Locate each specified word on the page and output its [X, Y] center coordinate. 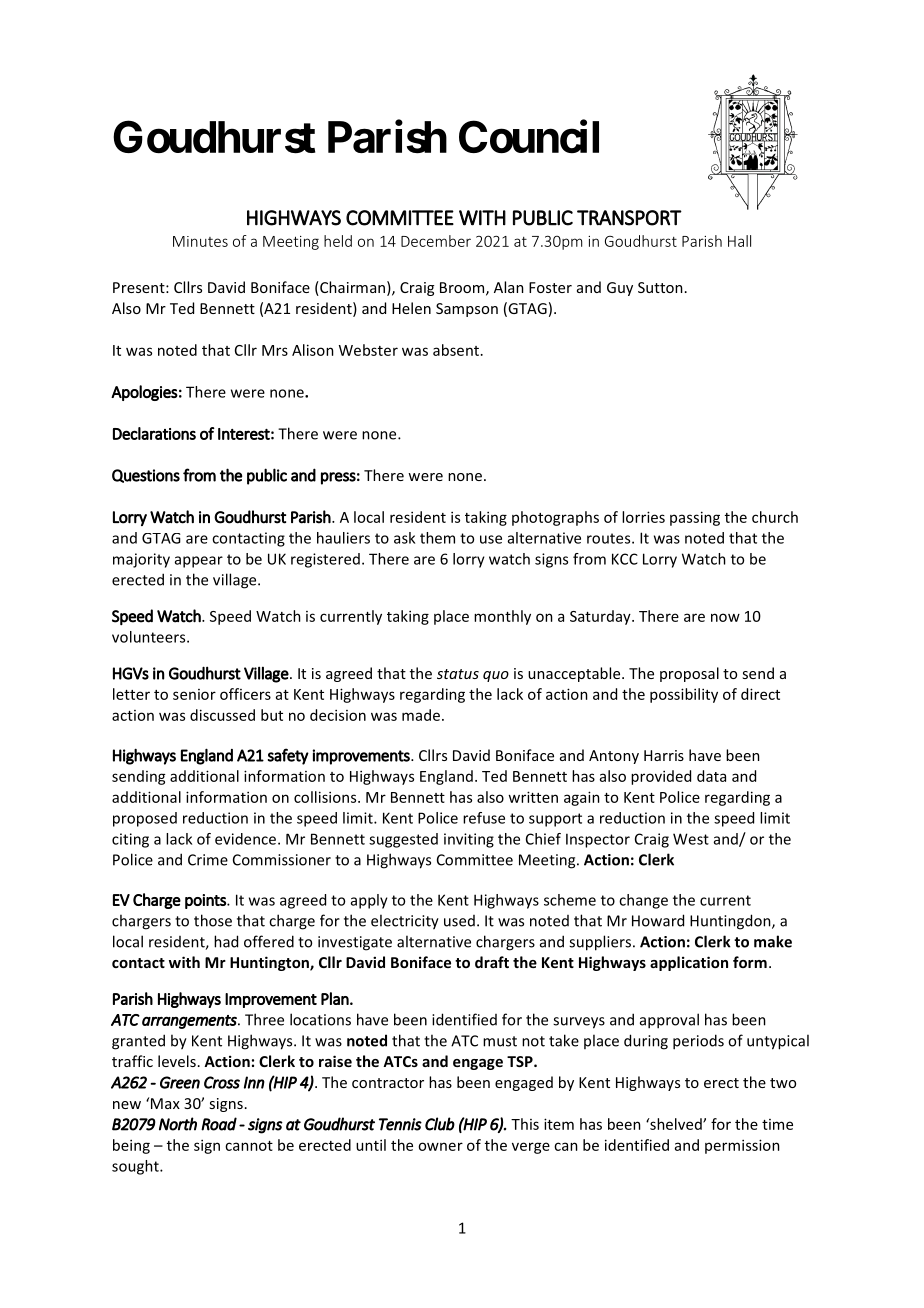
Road [219, 1124]
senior [194, 694]
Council [529, 137]
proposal [689, 674]
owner [440, 1146]
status [458, 674]
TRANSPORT [629, 218]
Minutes [200, 241]
